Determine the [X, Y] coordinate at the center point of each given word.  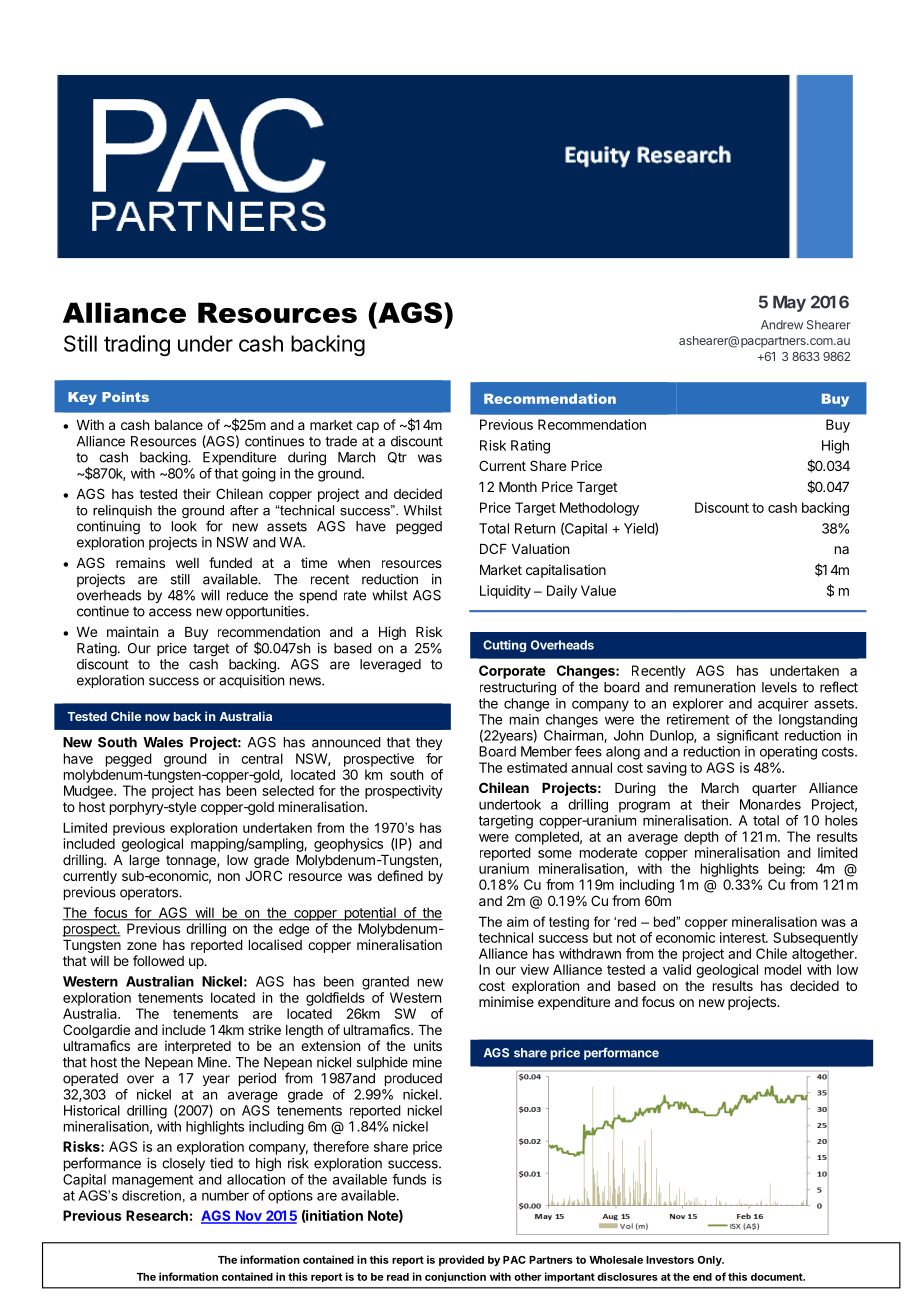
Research [157, 1215]
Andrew [782, 325]
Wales [163, 742]
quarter [774, 789]
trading [137, 345]
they [429, 743]
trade [341, 441]
